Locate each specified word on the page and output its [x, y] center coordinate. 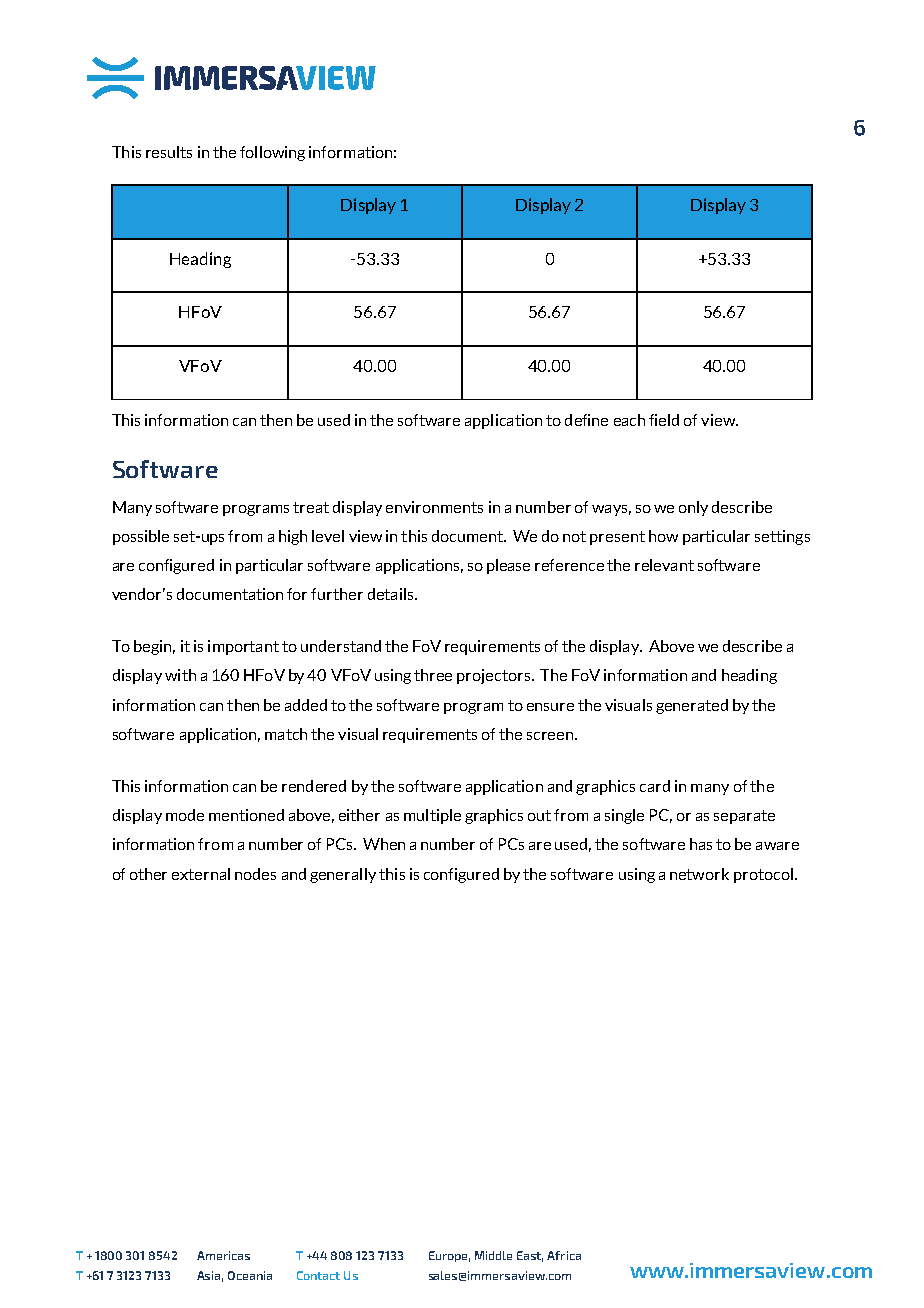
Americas [223, 1255]
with [180, 675]
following [272, 153]
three [433, 675]
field [664, 420]
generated [692, 706]
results [169, 152]
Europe [449, 1256]
